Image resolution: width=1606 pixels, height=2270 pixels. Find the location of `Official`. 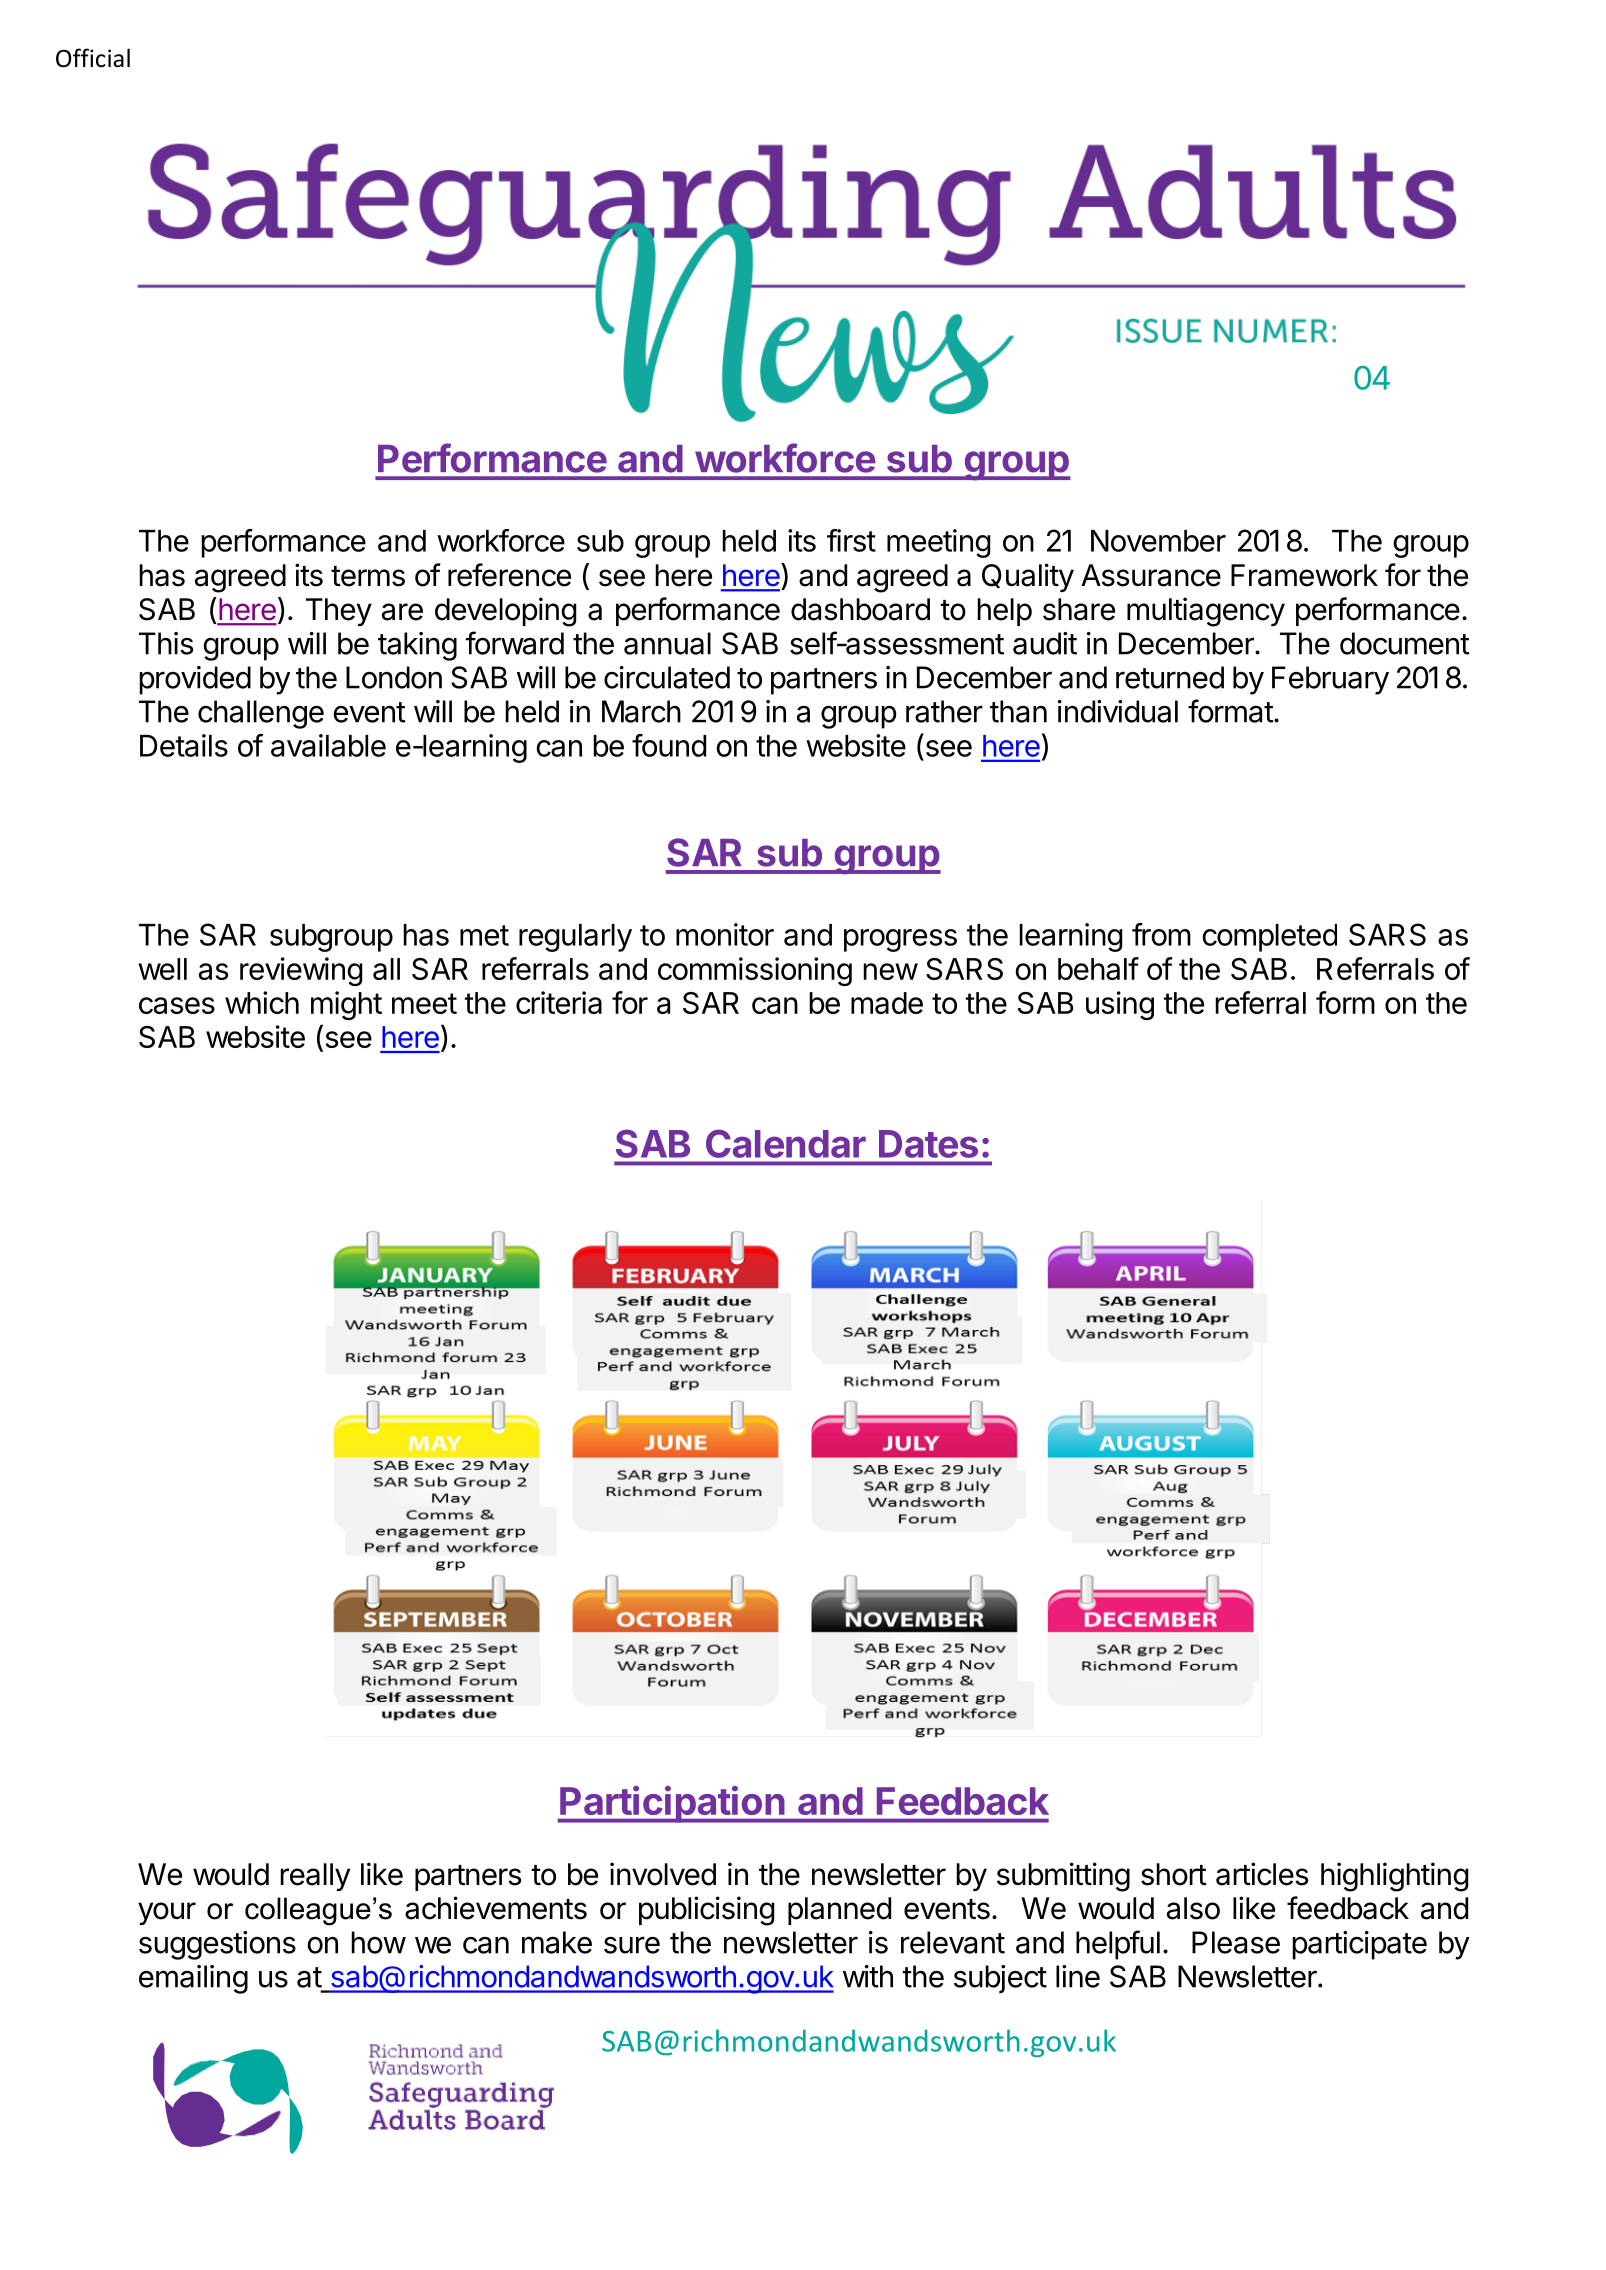

Official is located at coordinates (93, 58).
